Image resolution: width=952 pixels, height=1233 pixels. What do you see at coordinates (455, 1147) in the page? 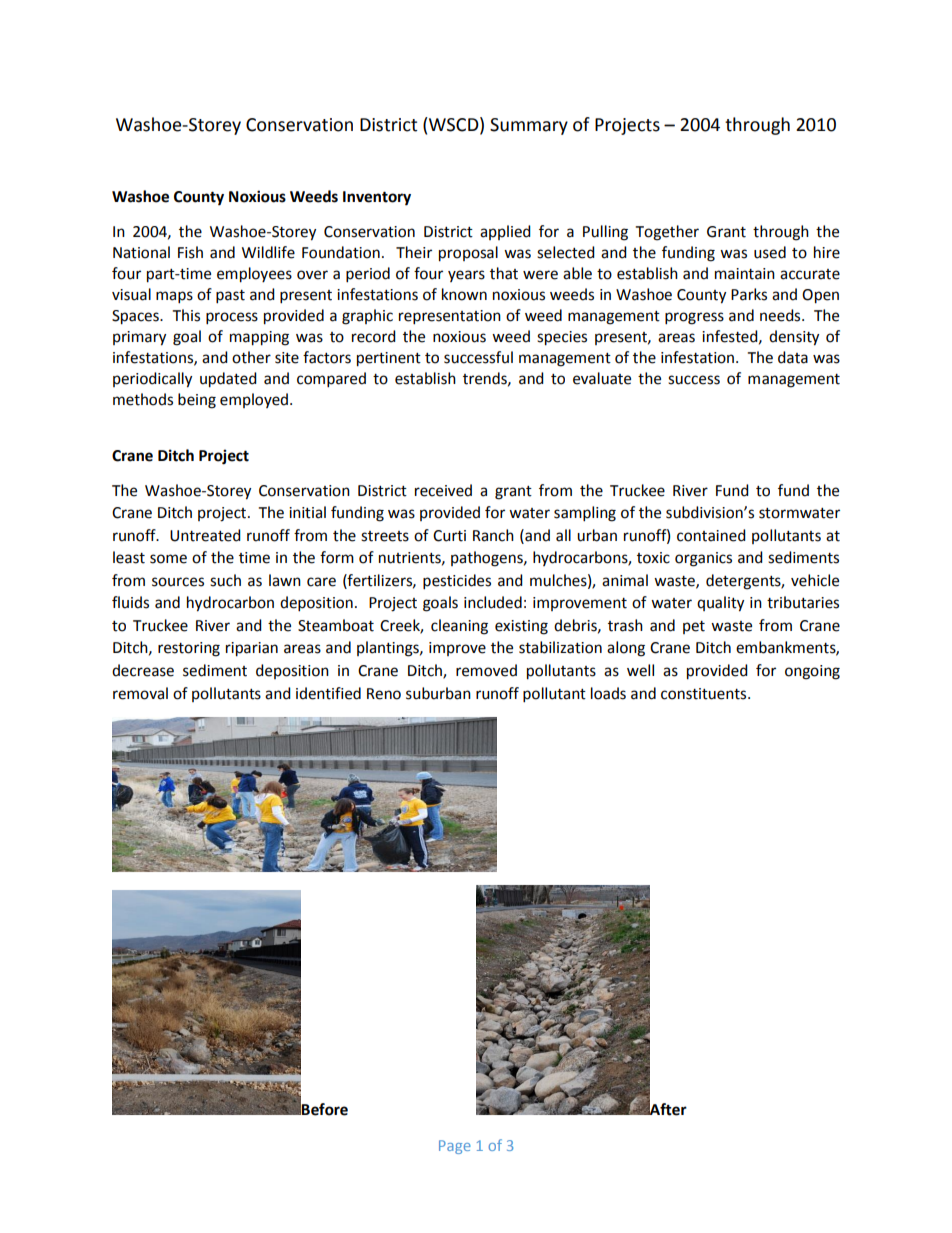
I see `Page` at bounding box center [455, 1147].
